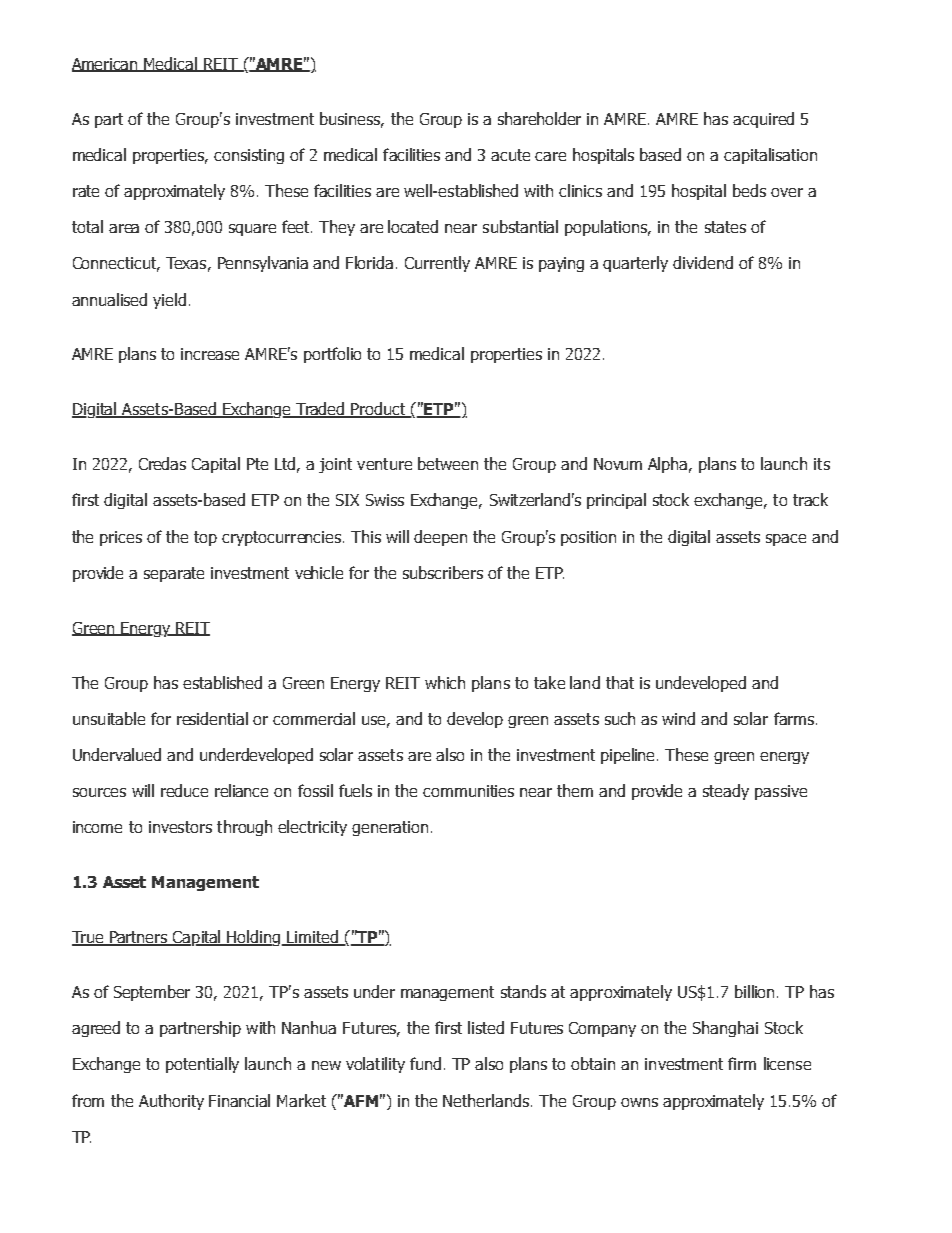  Describe the element at coordinates (763, 120) in the screenshot. I see `acquired` at that location.
